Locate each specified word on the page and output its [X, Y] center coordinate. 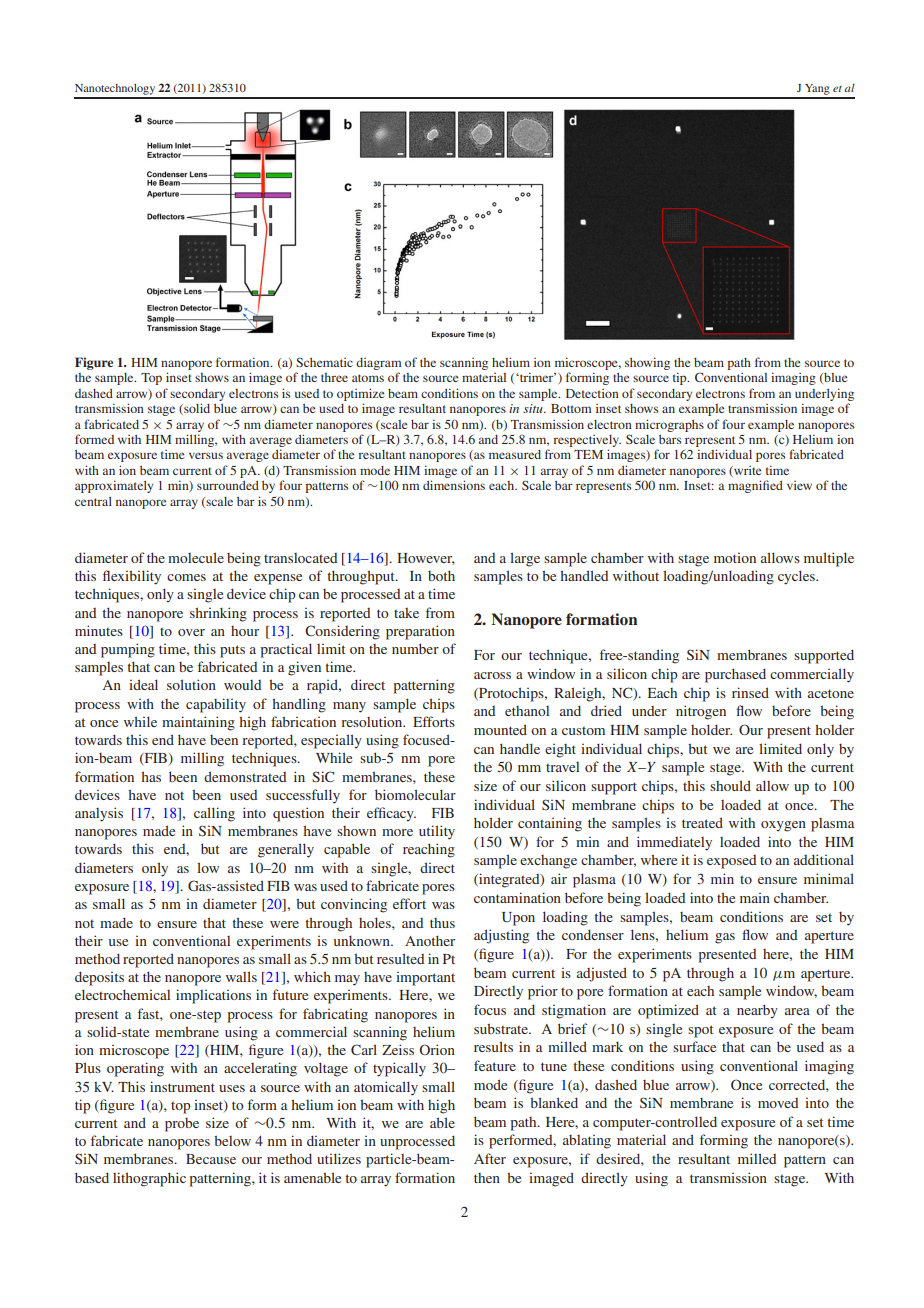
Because [211, 1159]
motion [735, 557]
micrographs [669, 425]
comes [186, 577]
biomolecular [415, 794]
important [425, 978]
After [490, 1158]
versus [206, 455]
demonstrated [245, 776]
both [441, 575]
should [730, 785]
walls [241, 976]
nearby [757, 1011]
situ [534, 408]
